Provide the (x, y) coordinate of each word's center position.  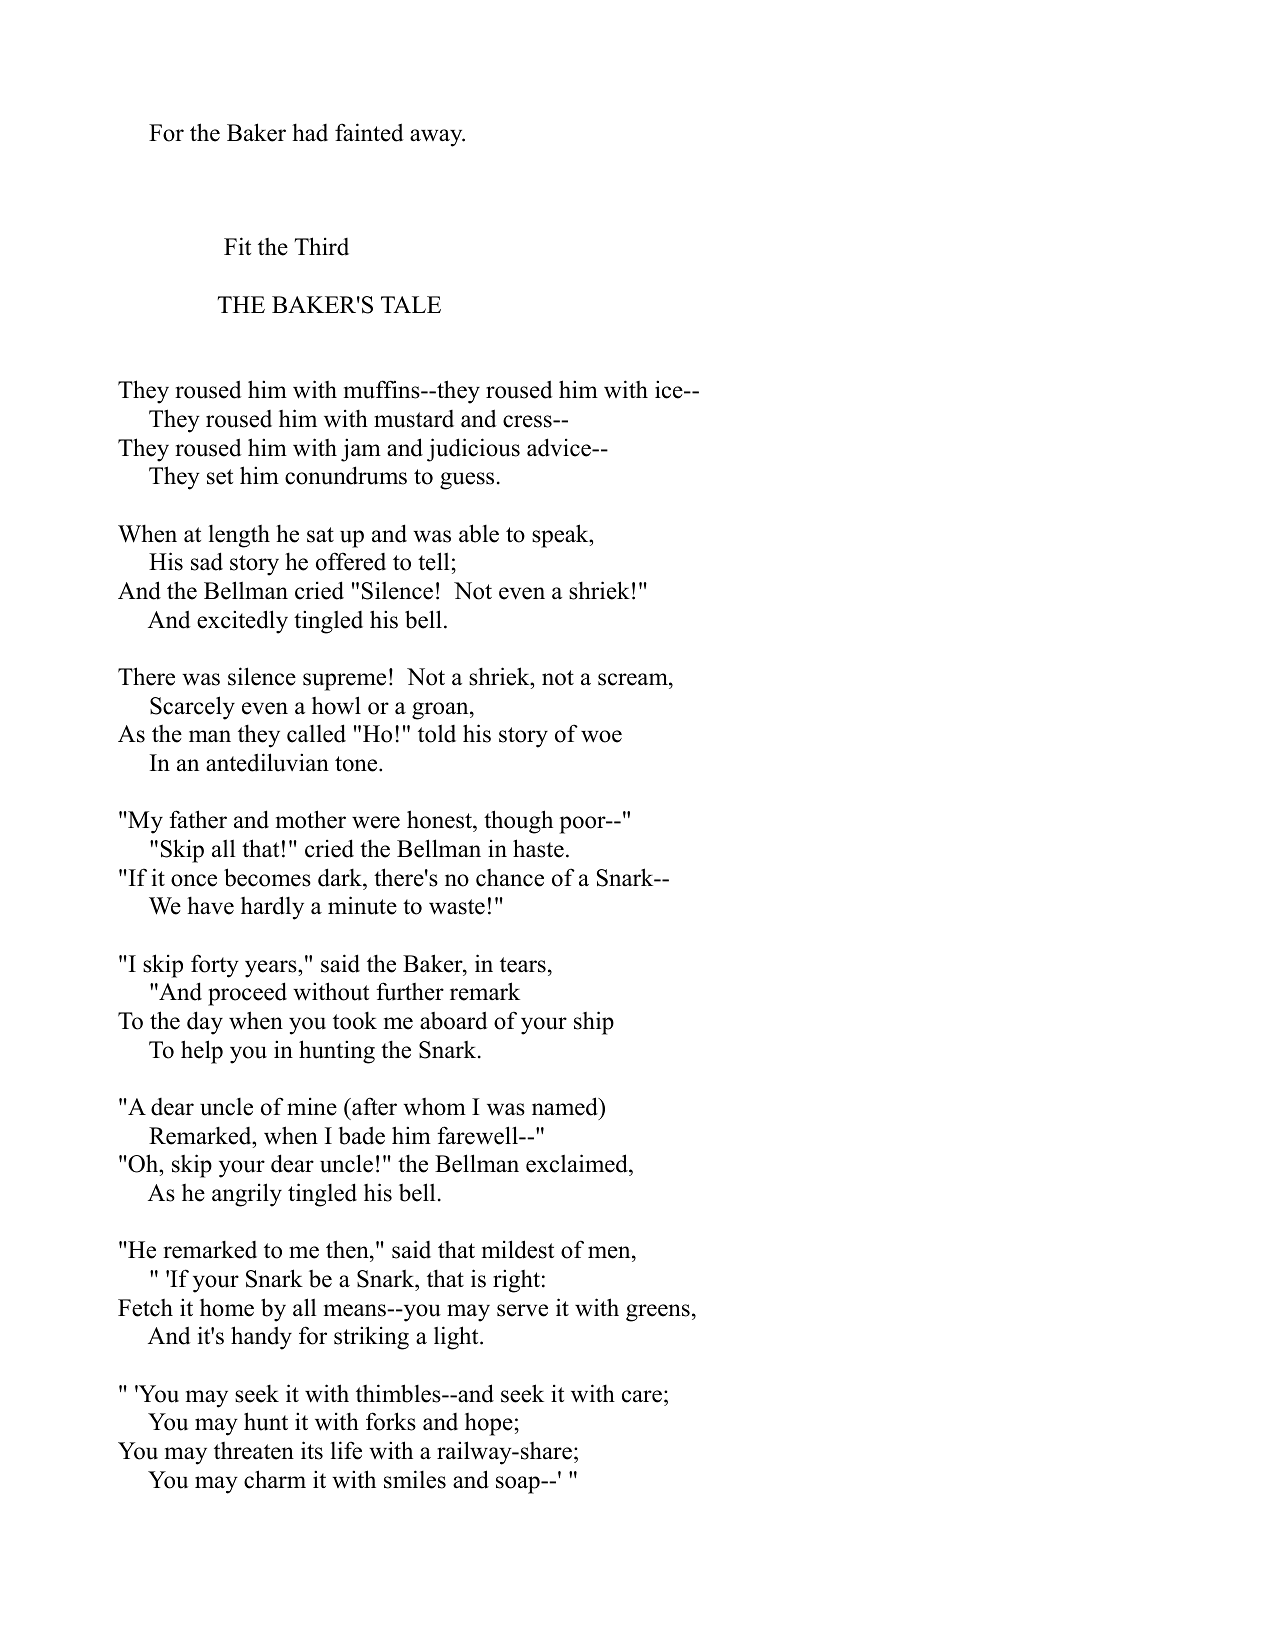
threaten (254, 1451)
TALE (411, 304)
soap (519, 1485)
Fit (237, 246)
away (437, 138)
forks (391, 1421)
